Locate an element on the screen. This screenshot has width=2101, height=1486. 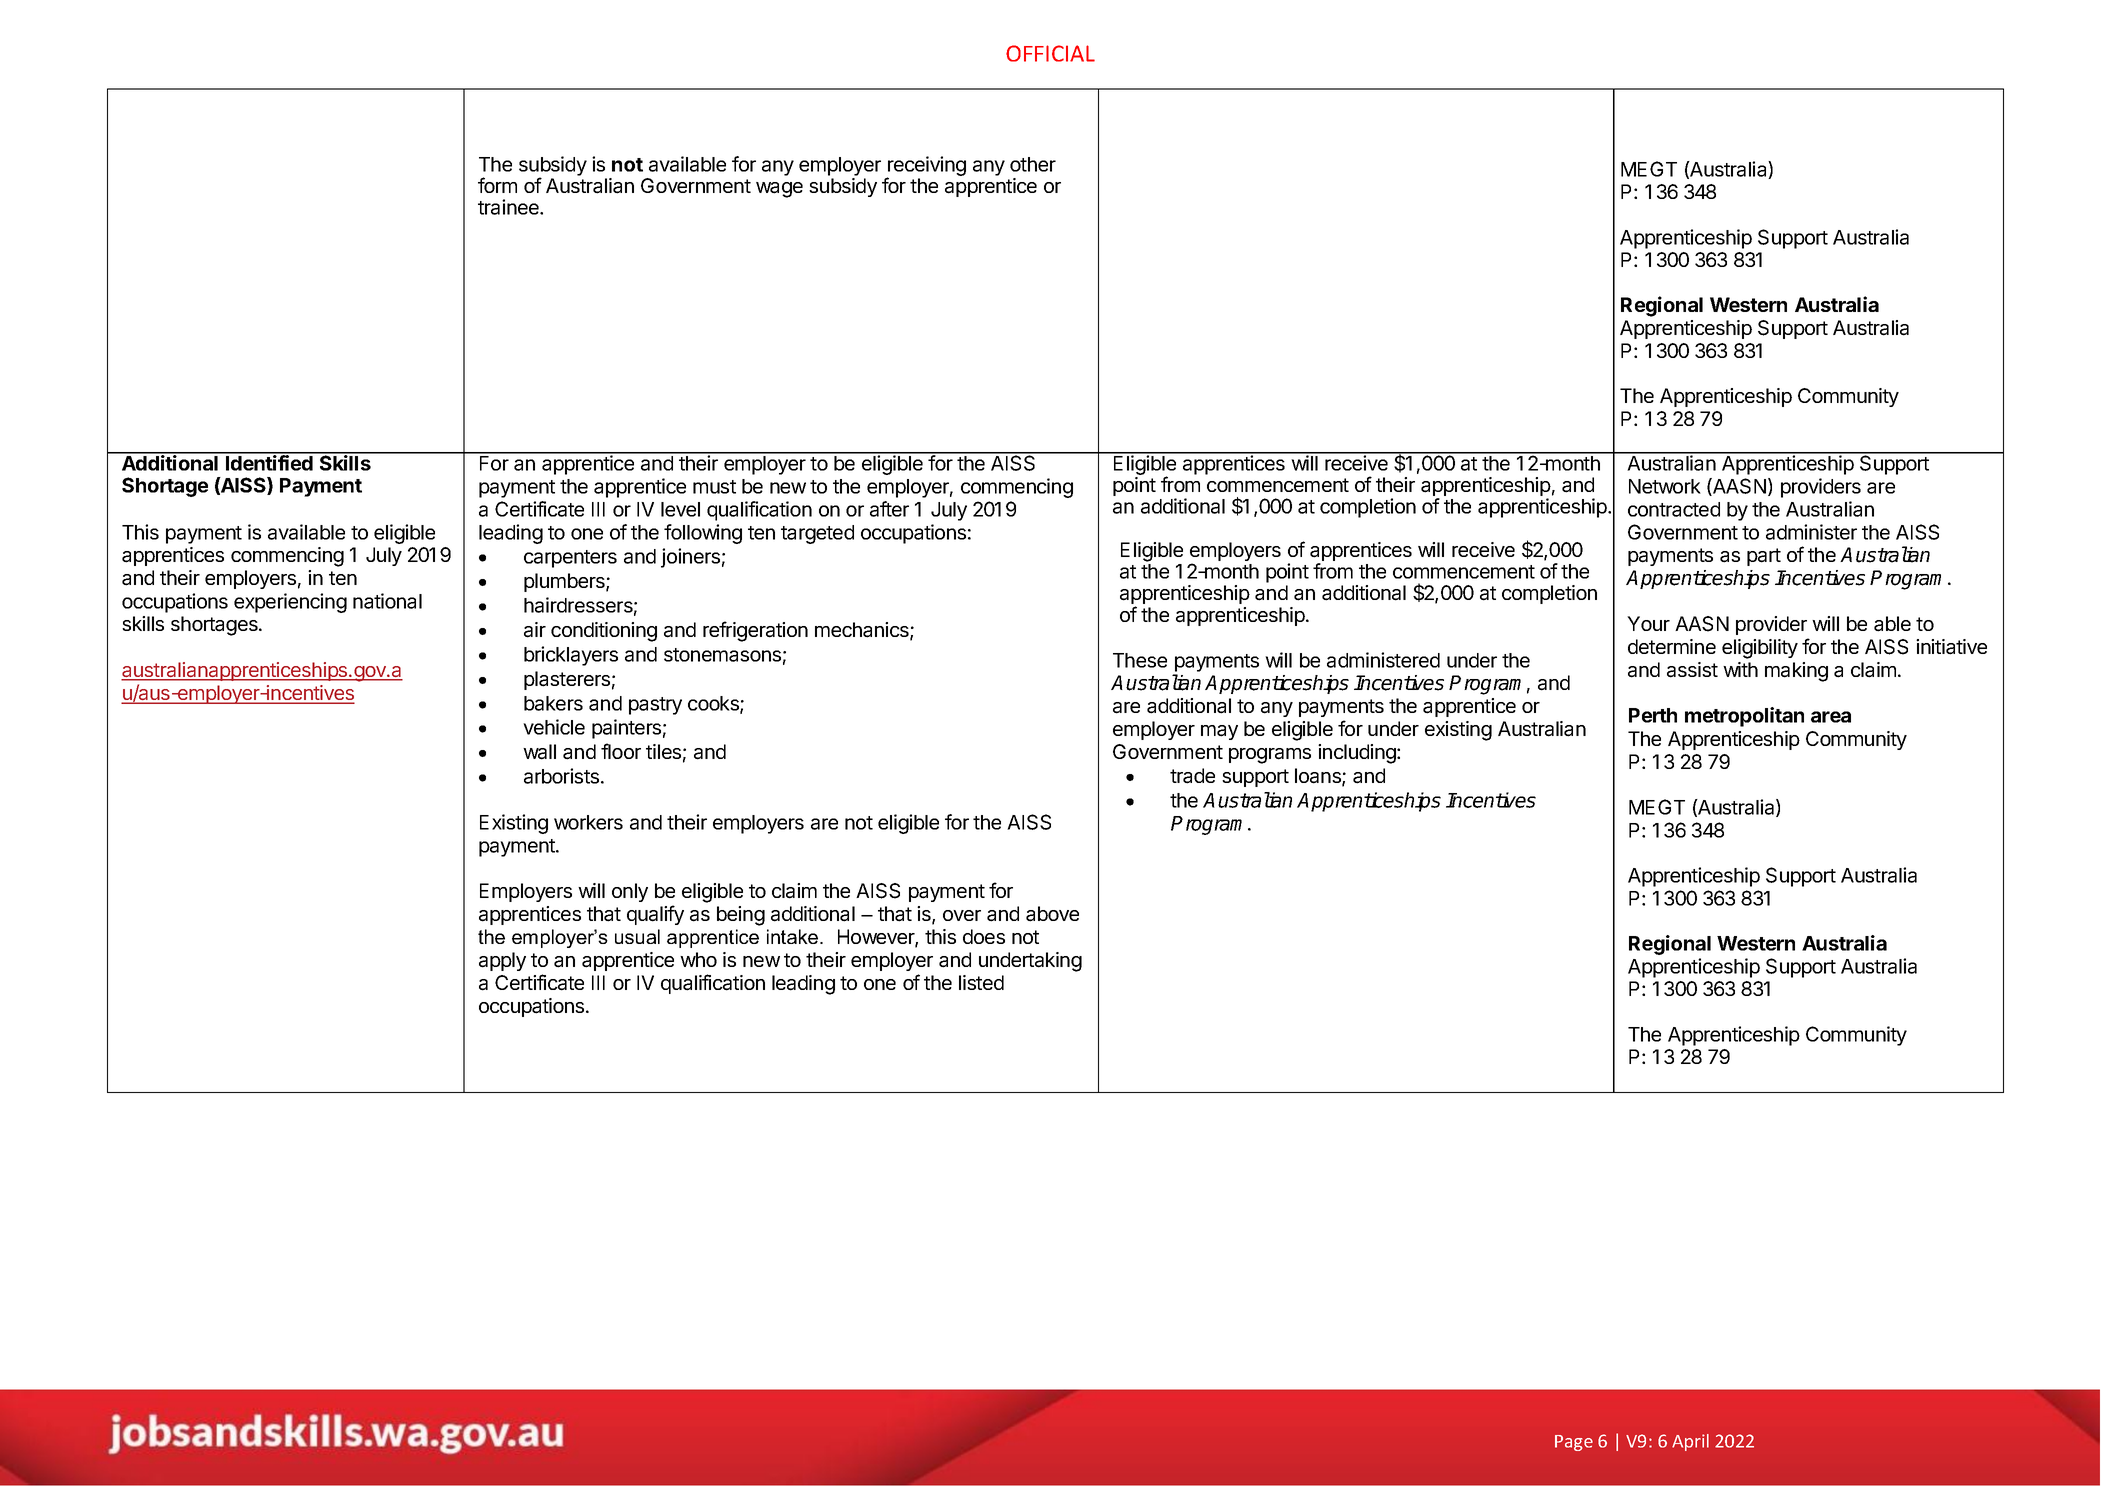
listed is located at coordinates (981, 982).
